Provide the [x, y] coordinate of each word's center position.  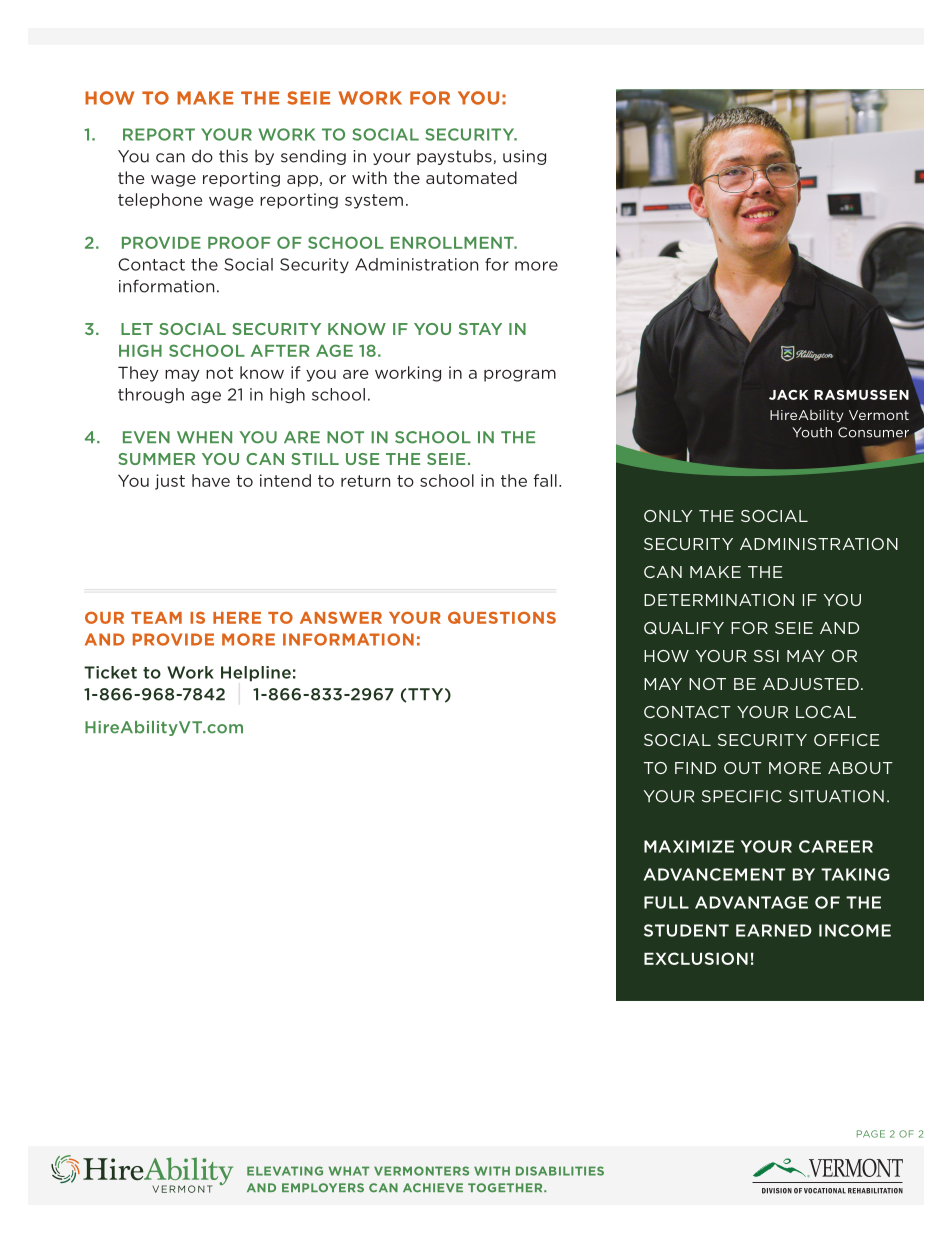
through [151, 396]
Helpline [256, 674]
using [524, 157]
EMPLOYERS [323, 1188]
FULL [666, 902]
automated [471, 177]
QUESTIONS [502, 617]
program [520, 375]
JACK [789, 395]
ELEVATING [285, 1171]
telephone [160, 201]
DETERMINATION [719, 600]
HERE [237, 618]
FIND [695, 768]
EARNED [774, 930]
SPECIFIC [742, 796]
